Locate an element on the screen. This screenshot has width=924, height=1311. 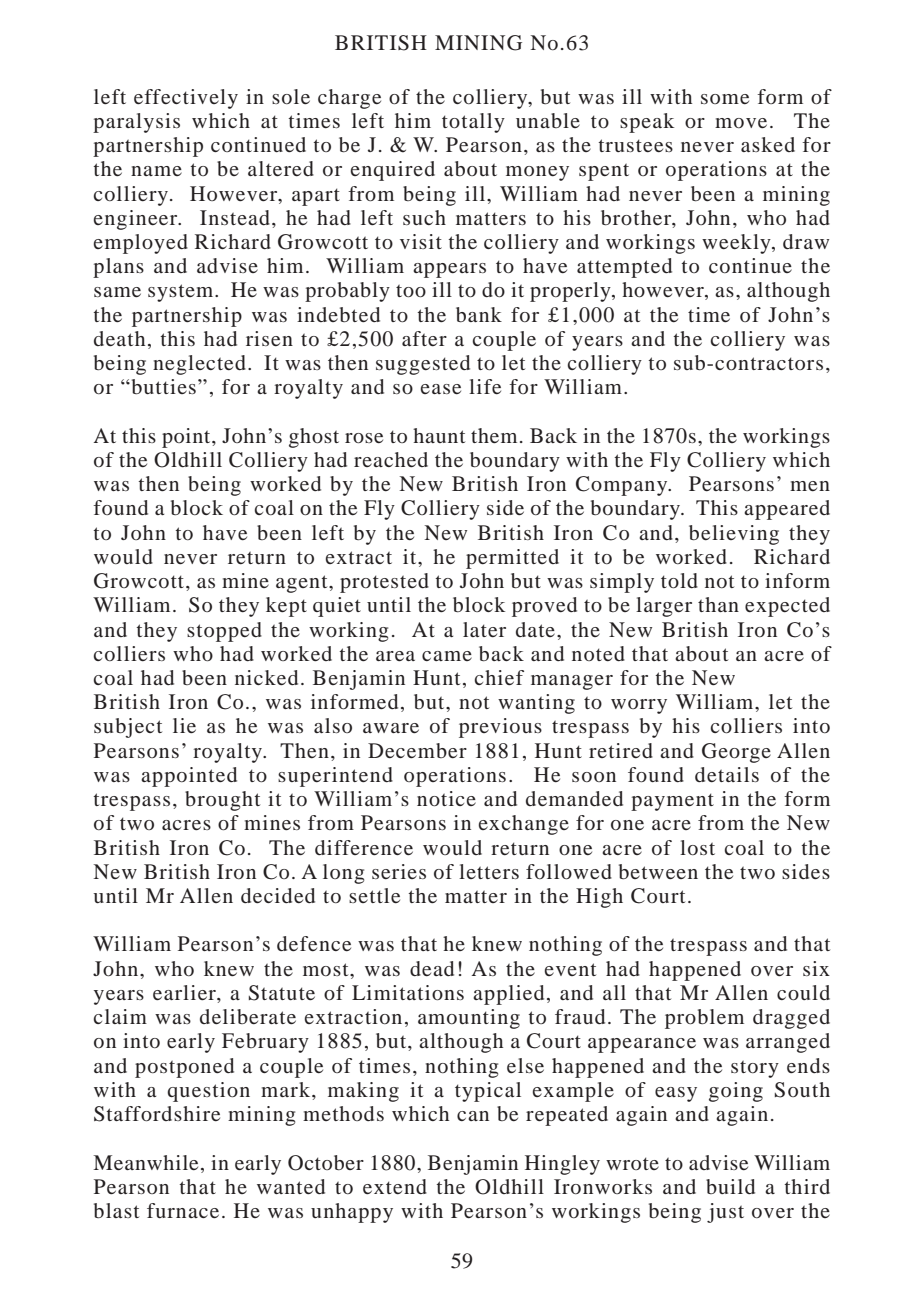
effectively is located at coordinates (186, 99).
